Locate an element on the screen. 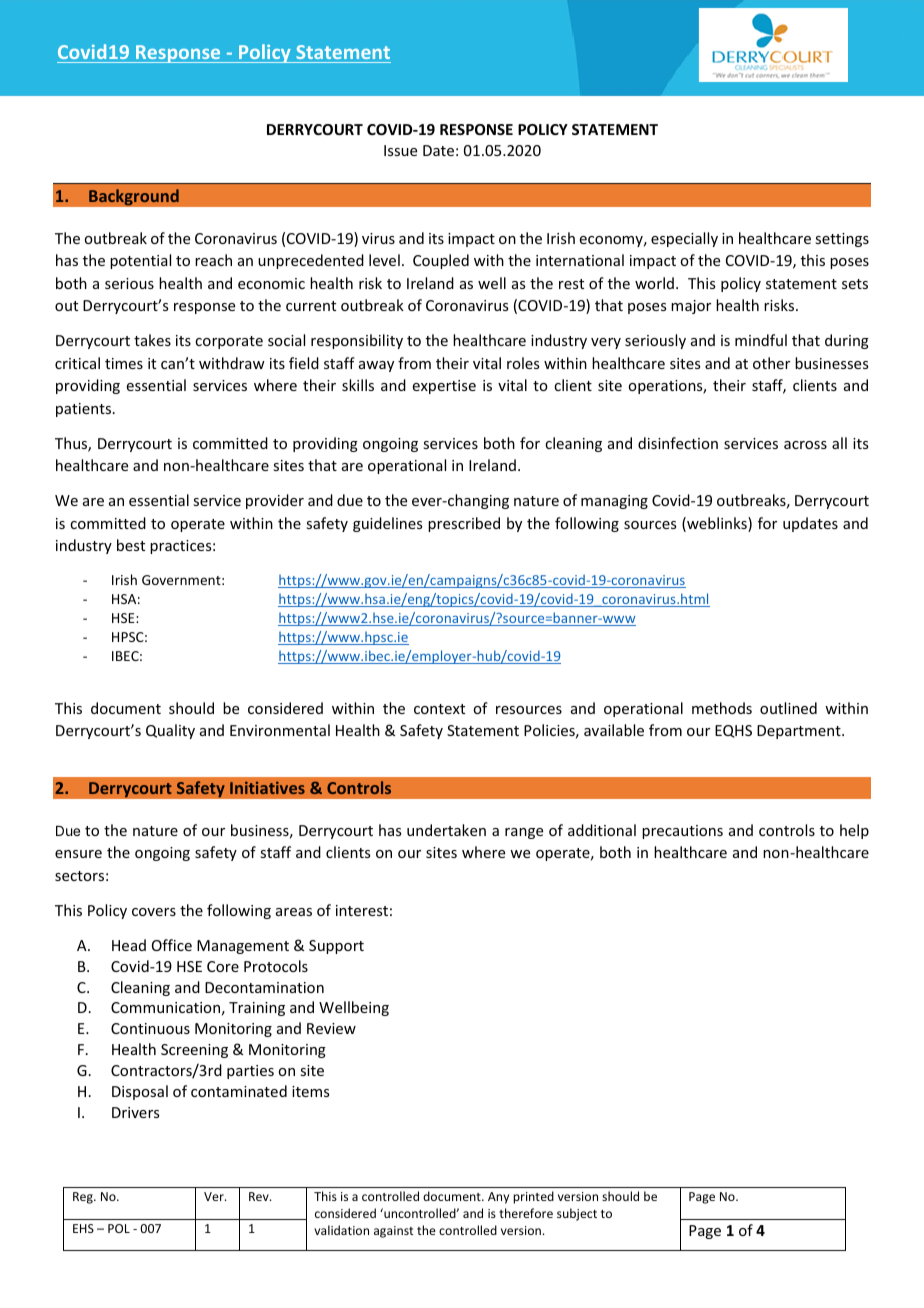 The image size is (924, 1308). across is located at coordinates (805, 445).
